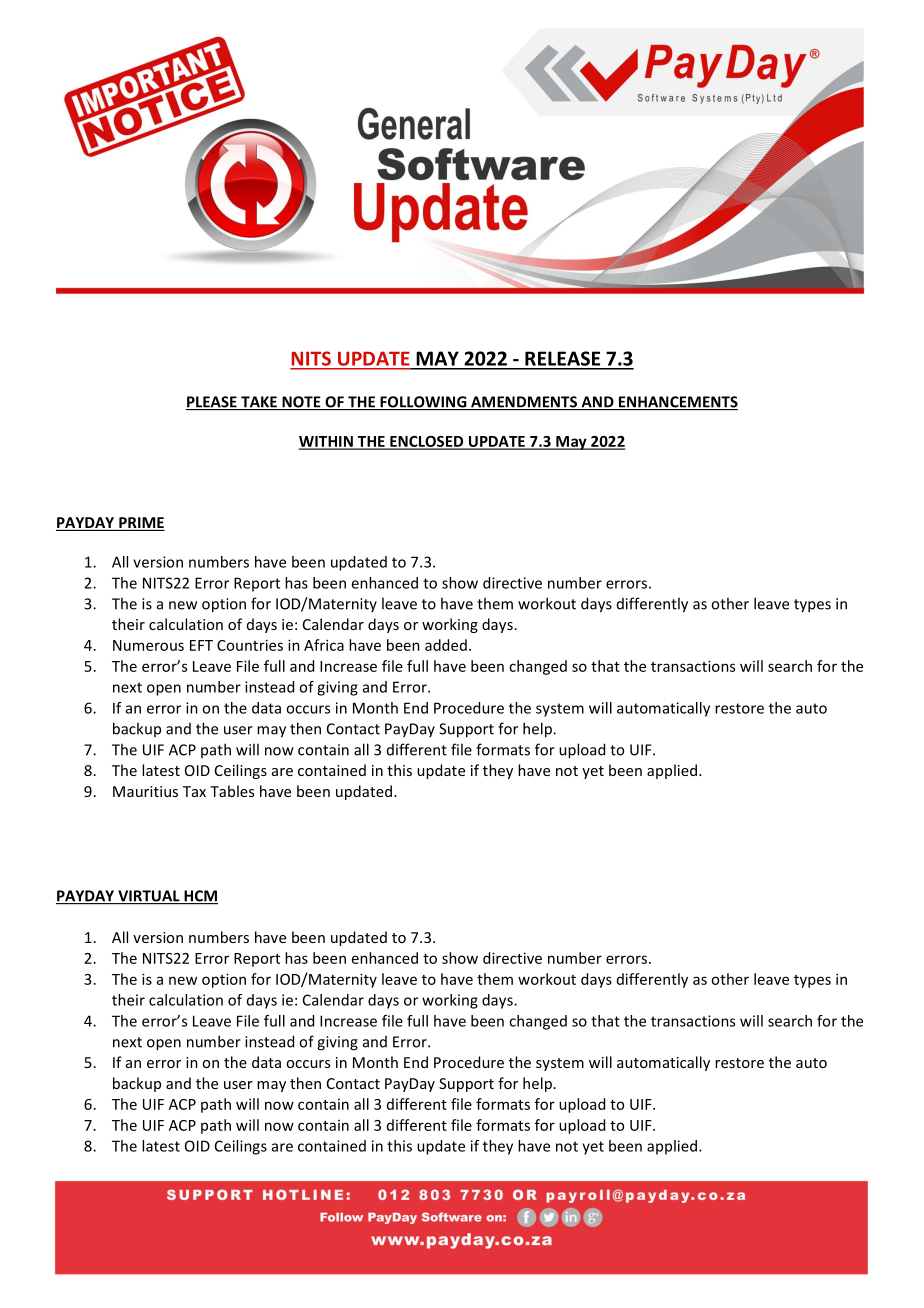  I want to click on ENHANCEMENTS, so click(677, 403).
